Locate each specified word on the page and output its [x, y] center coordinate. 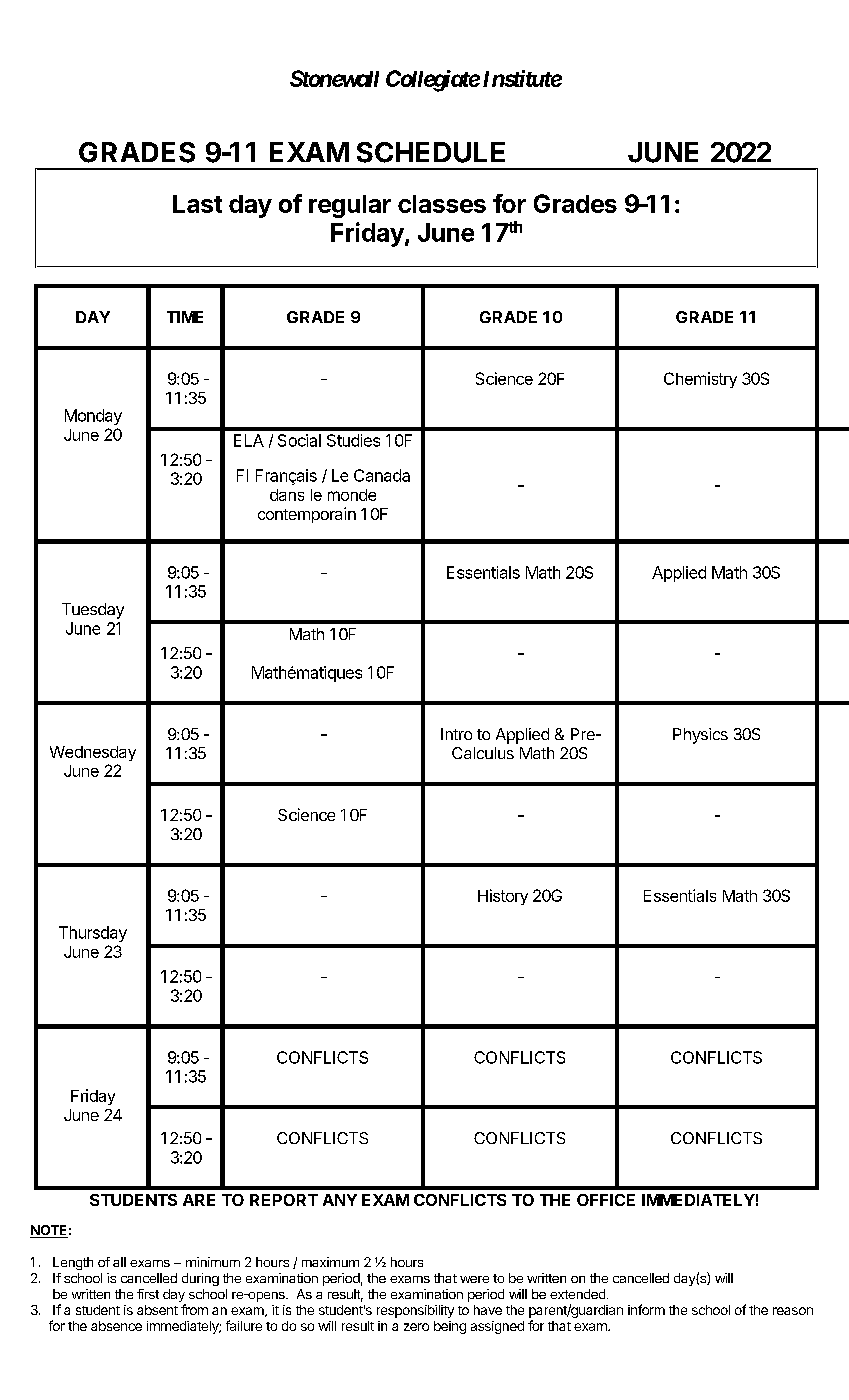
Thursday [93, 934]
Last [197, 204]
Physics [700, 736]
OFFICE [606, 1200]
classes [442, 204]
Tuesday [93, 611]
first [148, 1294]
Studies [353, 440]
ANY [340, 1200]
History [503, 897]
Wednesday [93, 753]
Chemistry [700, 380]
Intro [456, 734]
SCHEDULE [431, 152]
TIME [185, 317]
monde [352, 495]
